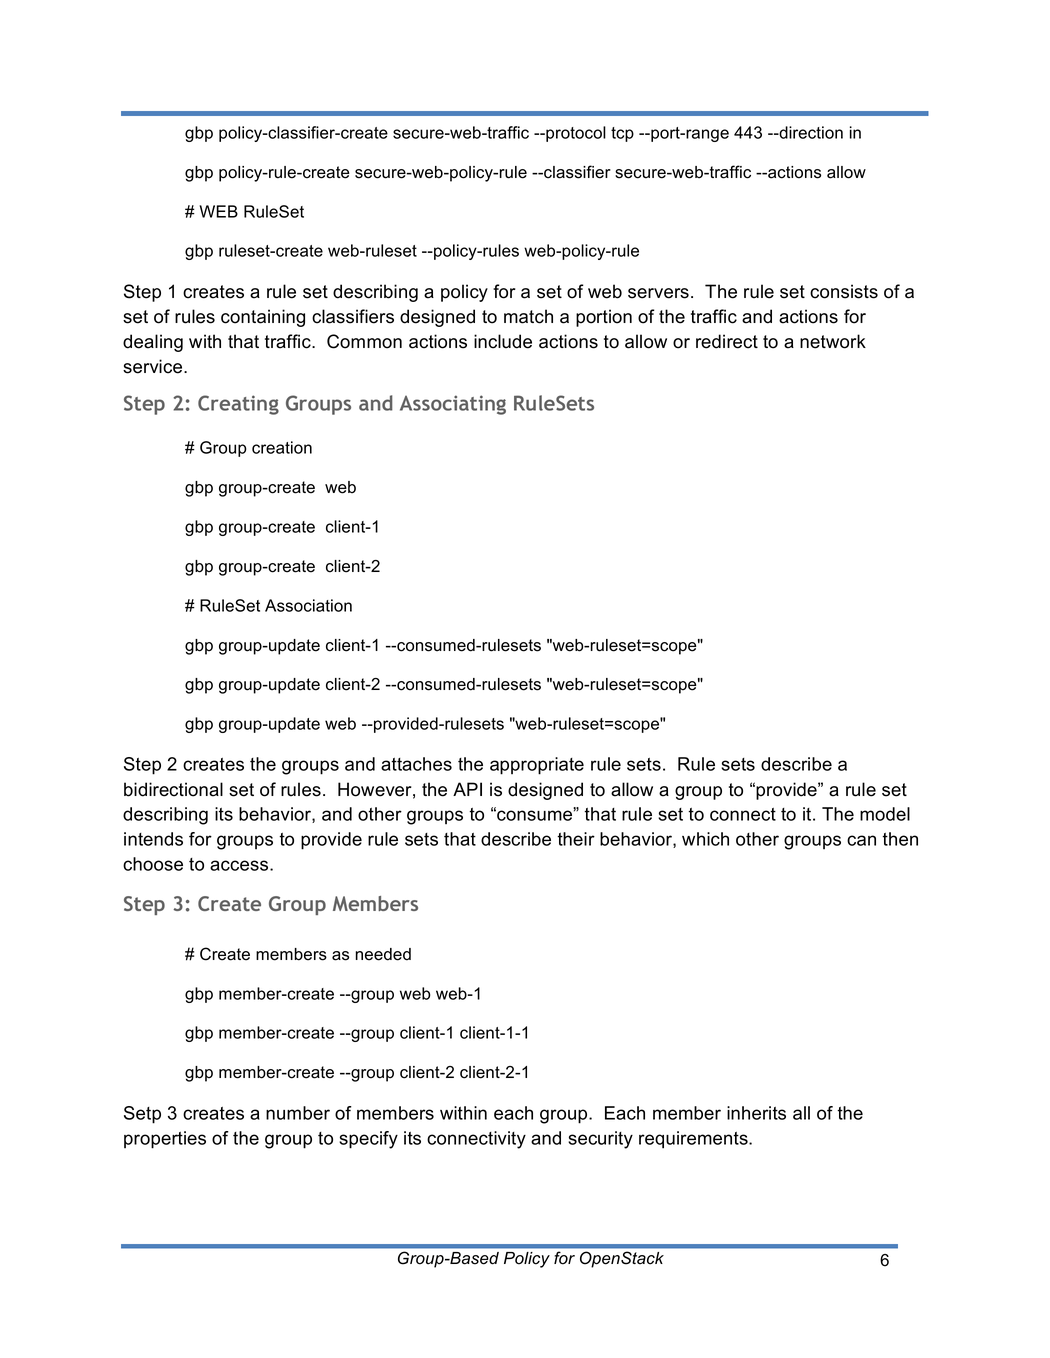 The height and width of the screenshot is (1358, 1050). Describe the element at coordinates (575, 134) in the screenshot. I see `protocol` at that location.
